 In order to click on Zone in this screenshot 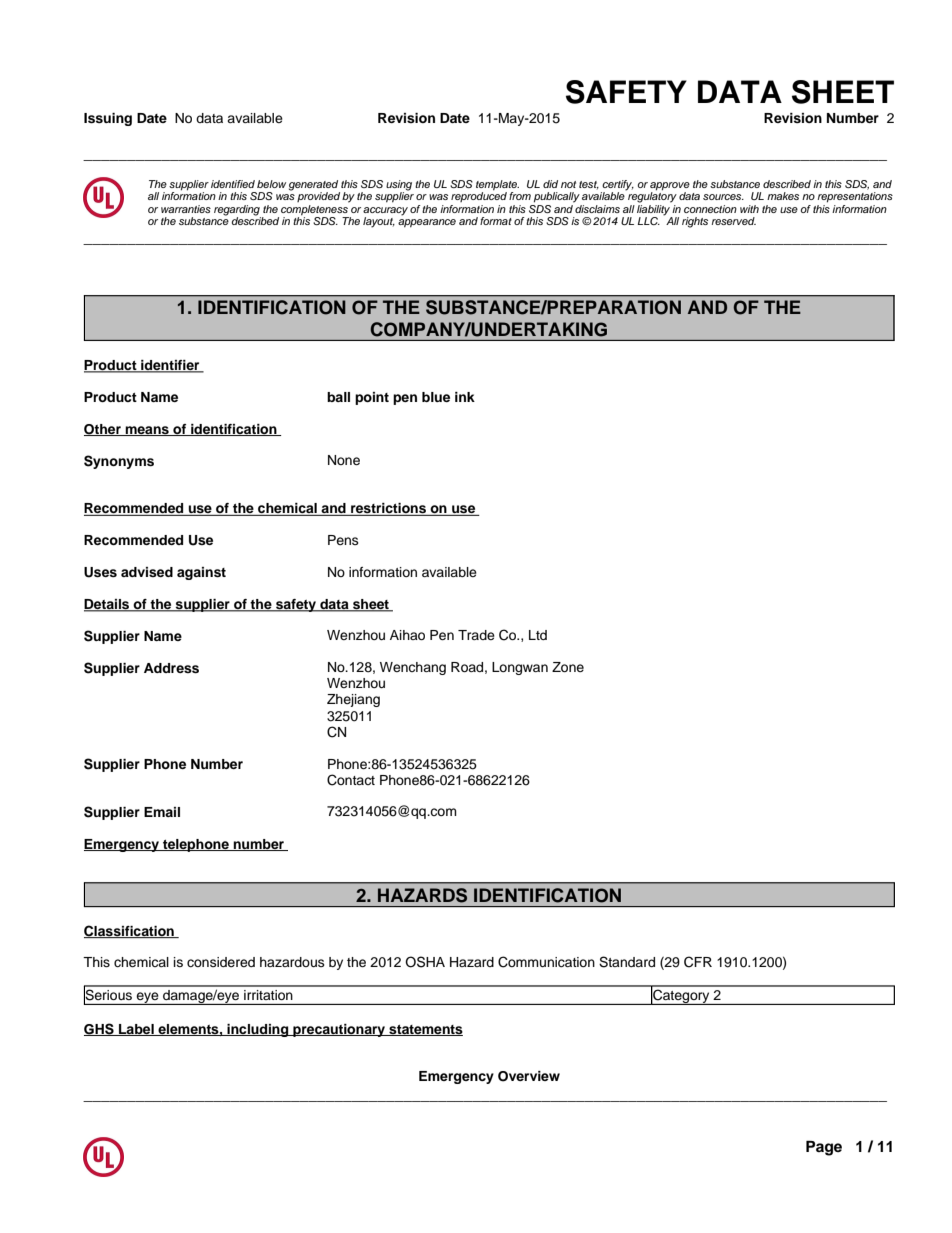, I will do `click(568, 667)`.
